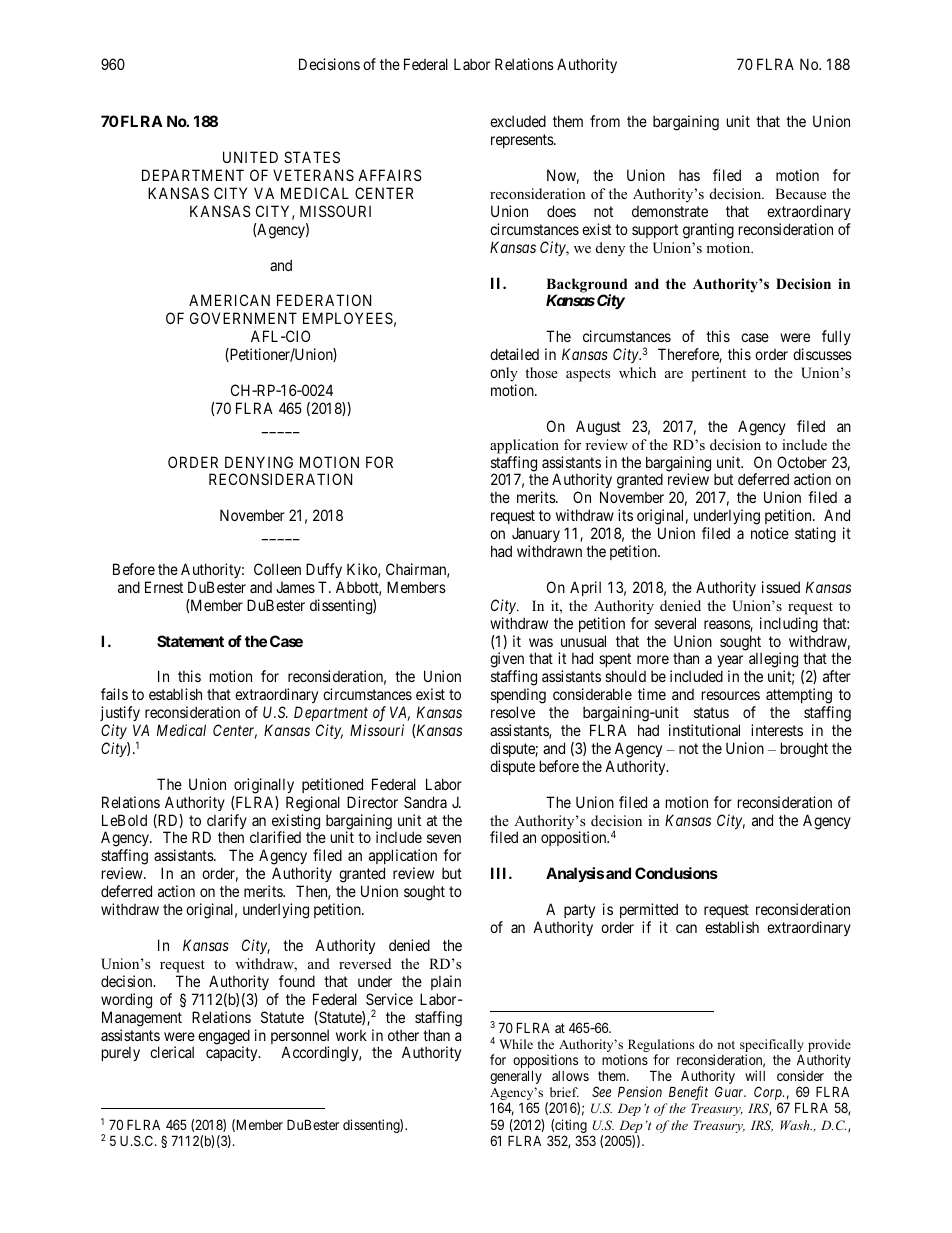 Image resolution: width=952 pixels, height=1233 pixels. Describe the element at coordinates (649, 912) in the screenshot. I see `permitted` at that location.
